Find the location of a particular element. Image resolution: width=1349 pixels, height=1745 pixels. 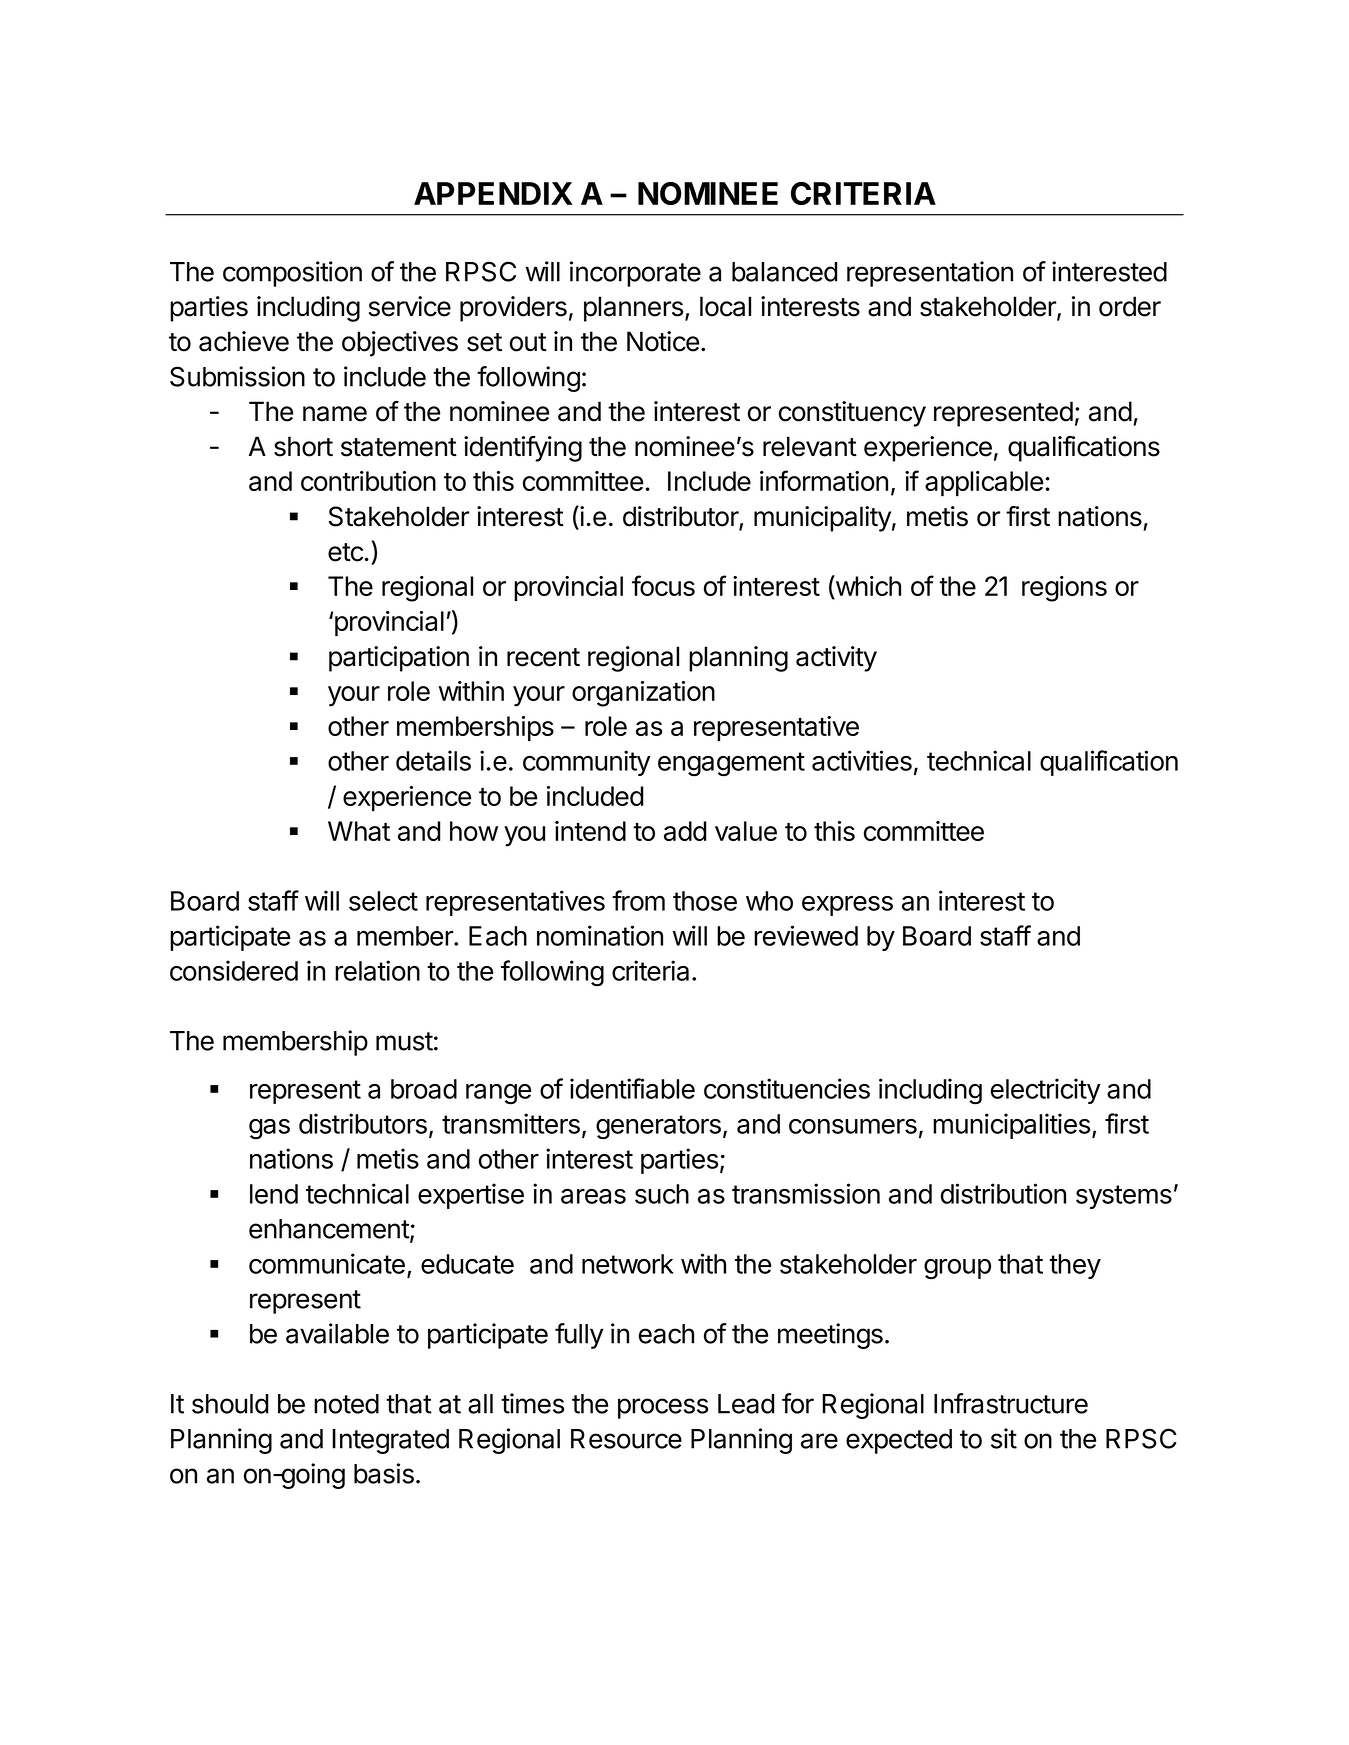

identifiable is located at coordinates (632, 1088).
